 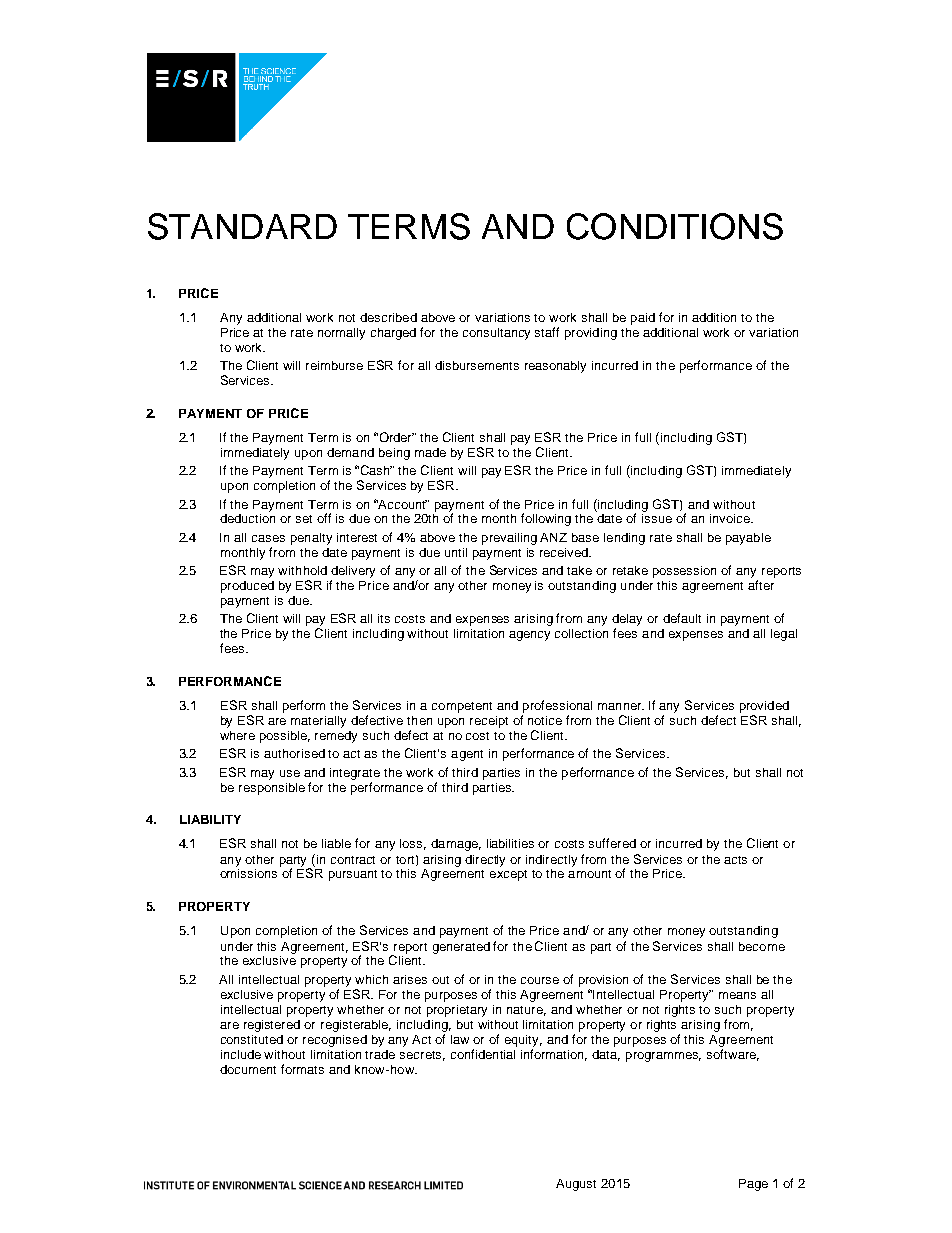 I want to click on except, so click(x=508, y=875).
